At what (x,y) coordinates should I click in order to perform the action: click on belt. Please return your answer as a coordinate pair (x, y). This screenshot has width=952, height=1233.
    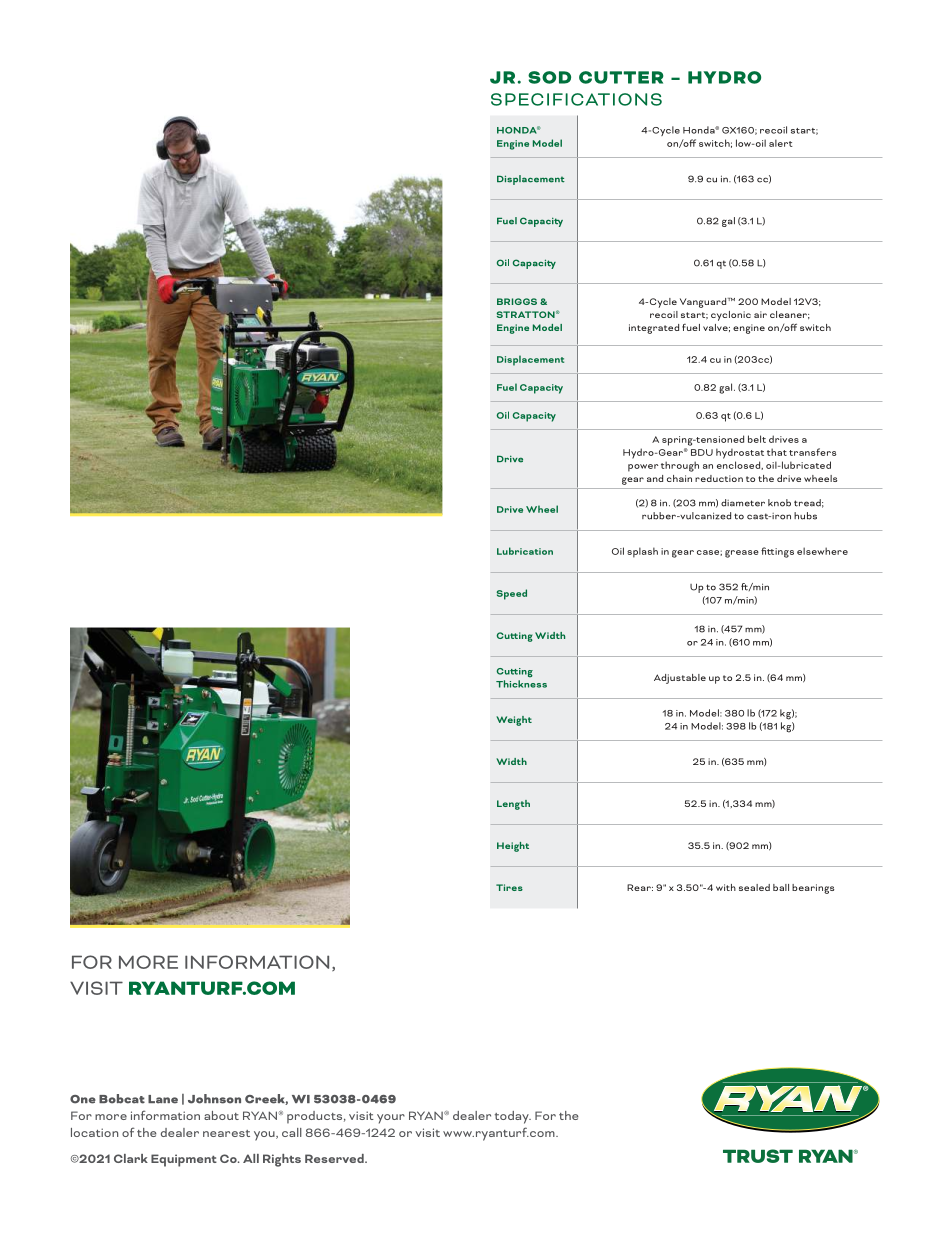
    Looking at the image, I should click on (757, 439).
